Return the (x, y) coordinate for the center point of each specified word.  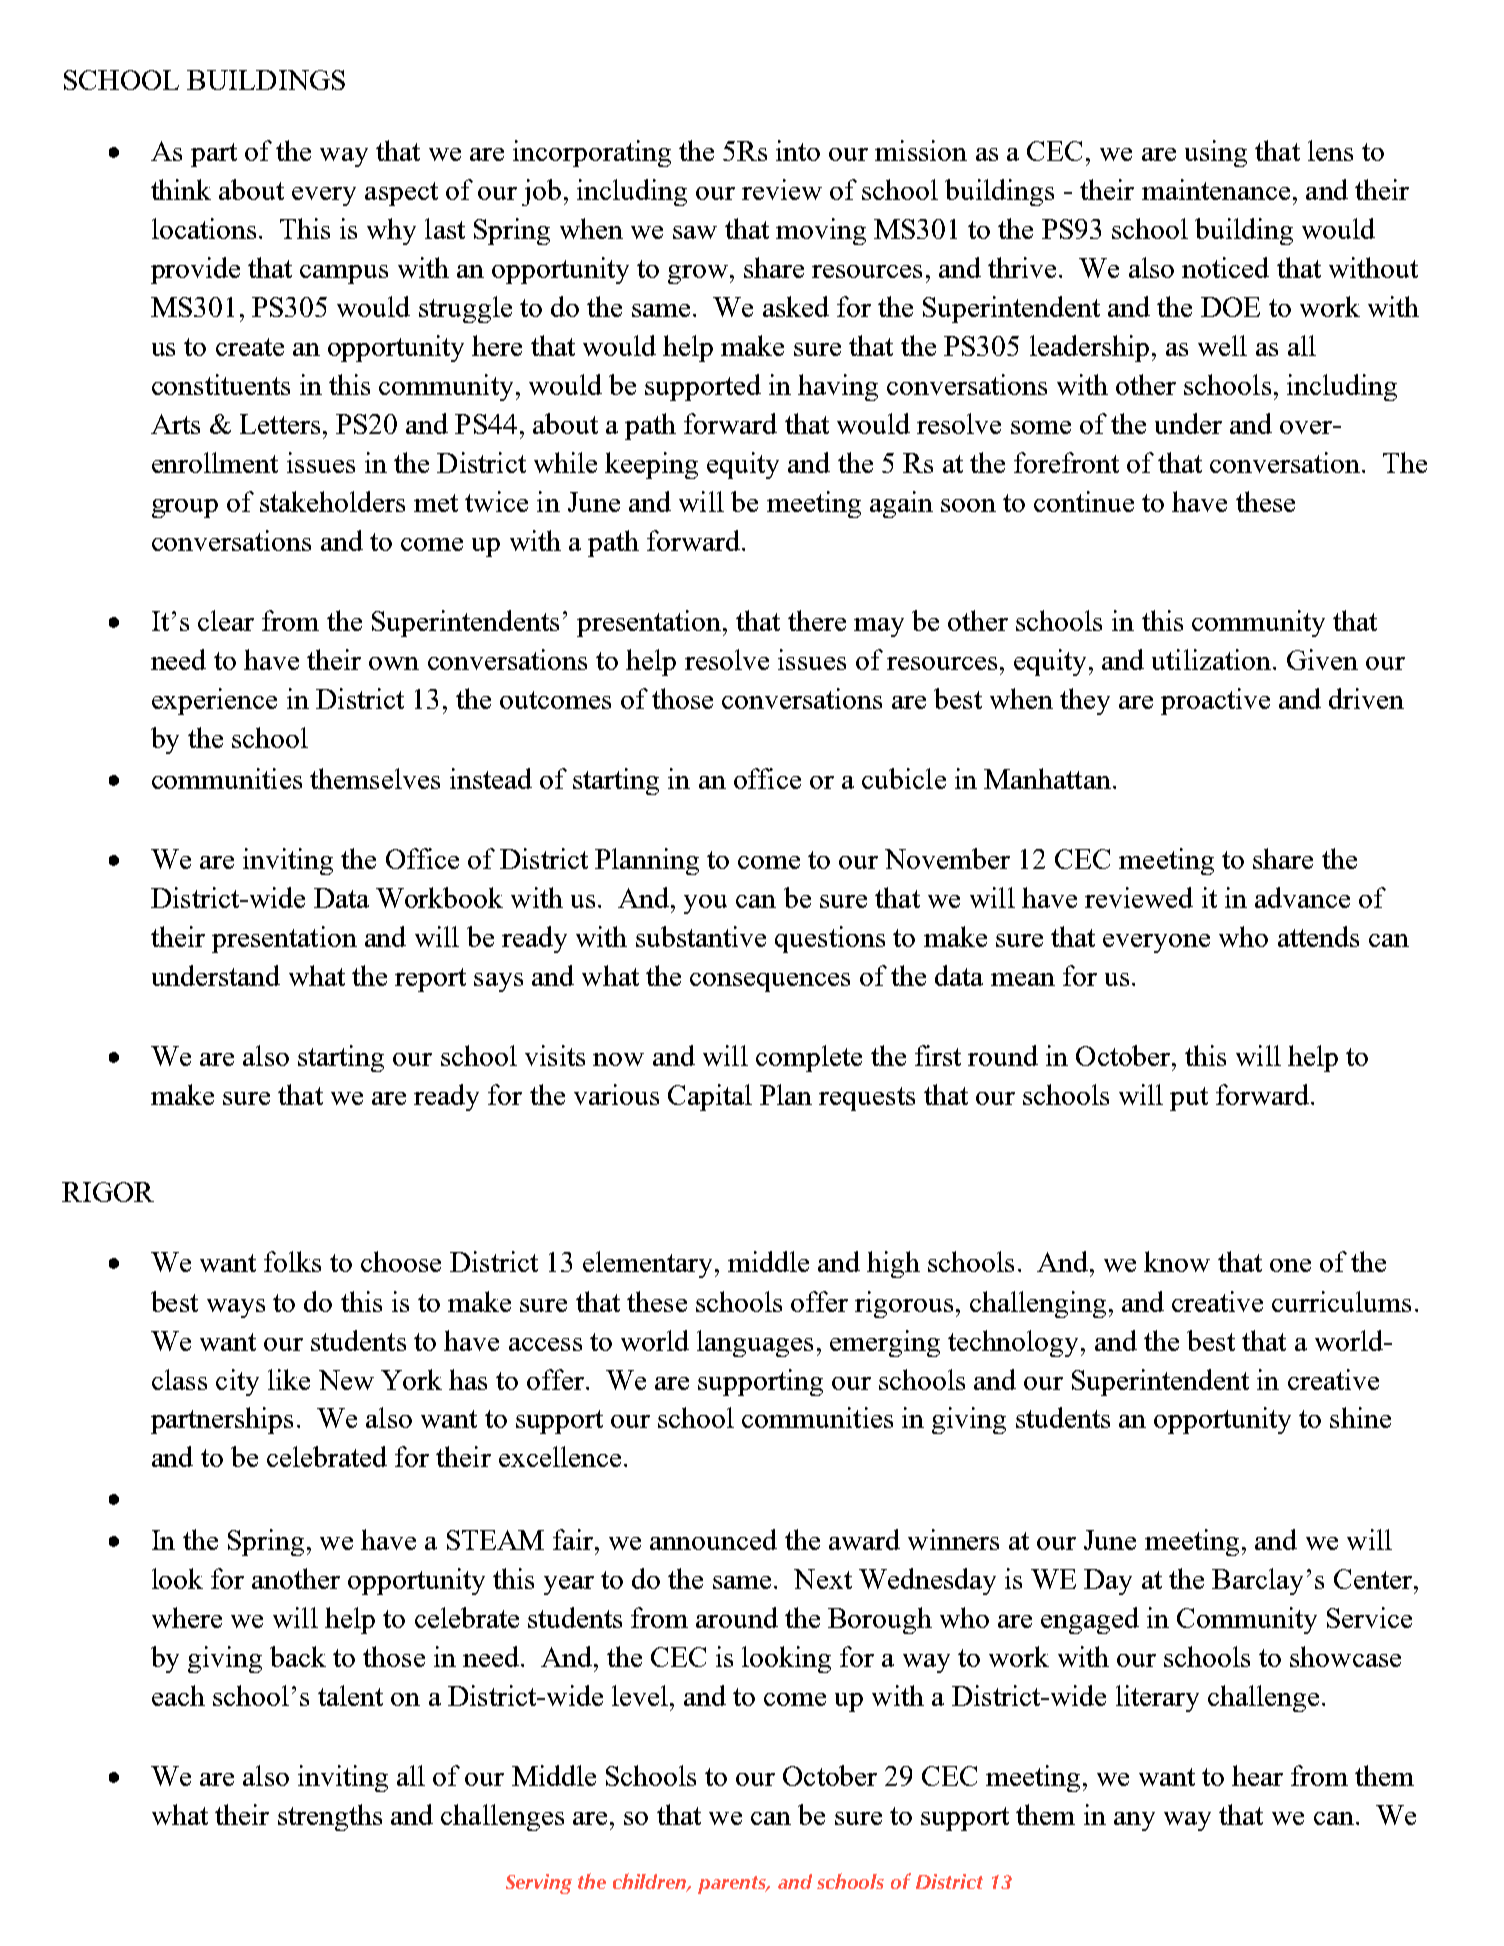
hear (1257, 1775)
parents (733, 1885)
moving (821, 231)
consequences (770, 982)
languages (755, 1343)
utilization (1211, 659)
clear (226, 620)
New (346, 1380)
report (430, 980)
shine (1360, 1417)
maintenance (1216, 189)
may (879, 627)
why (391, 231)
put (1189, 1099)
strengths (330, 1817)
